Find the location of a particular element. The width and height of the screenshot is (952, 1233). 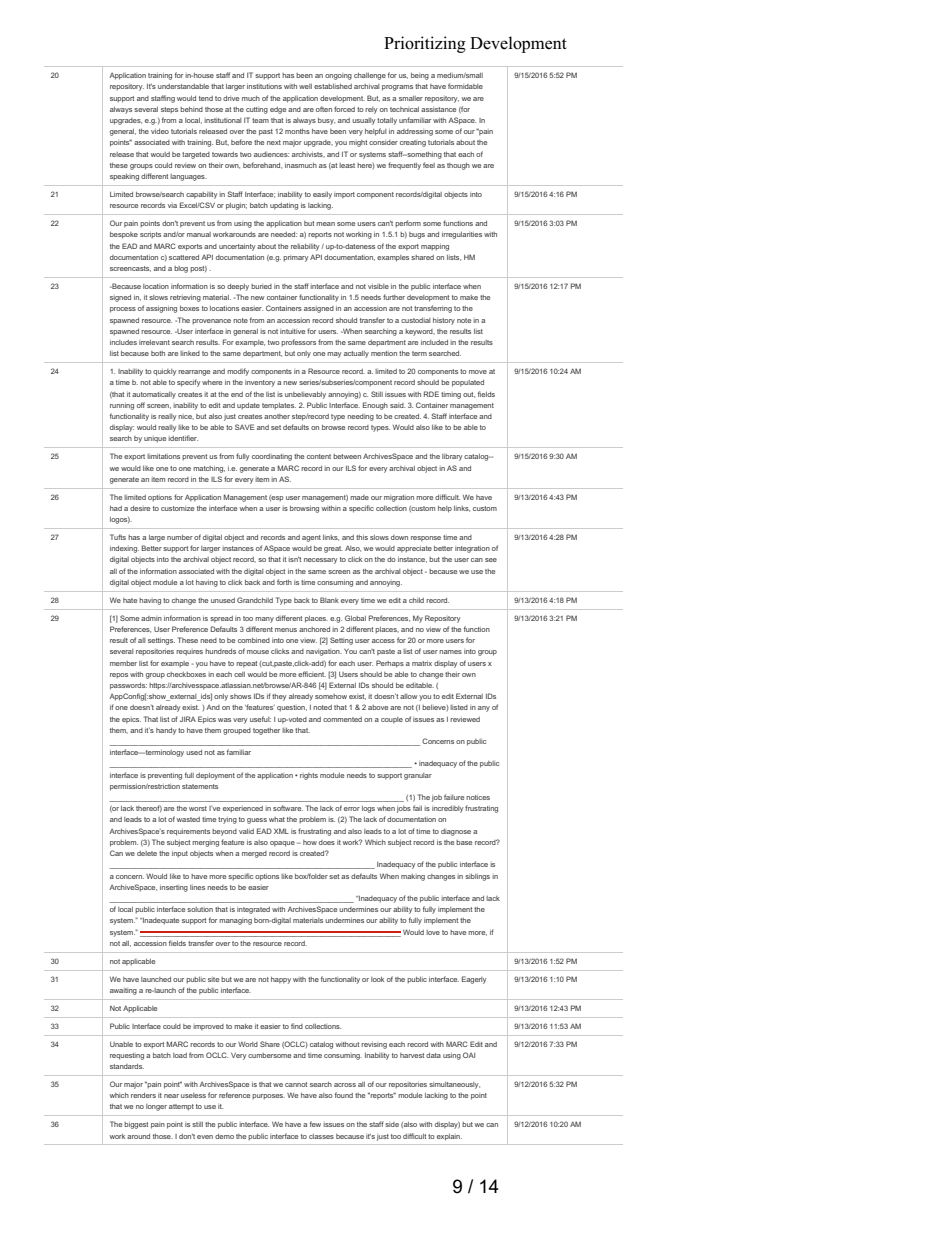

timing is located at coordinates (451, 395).
